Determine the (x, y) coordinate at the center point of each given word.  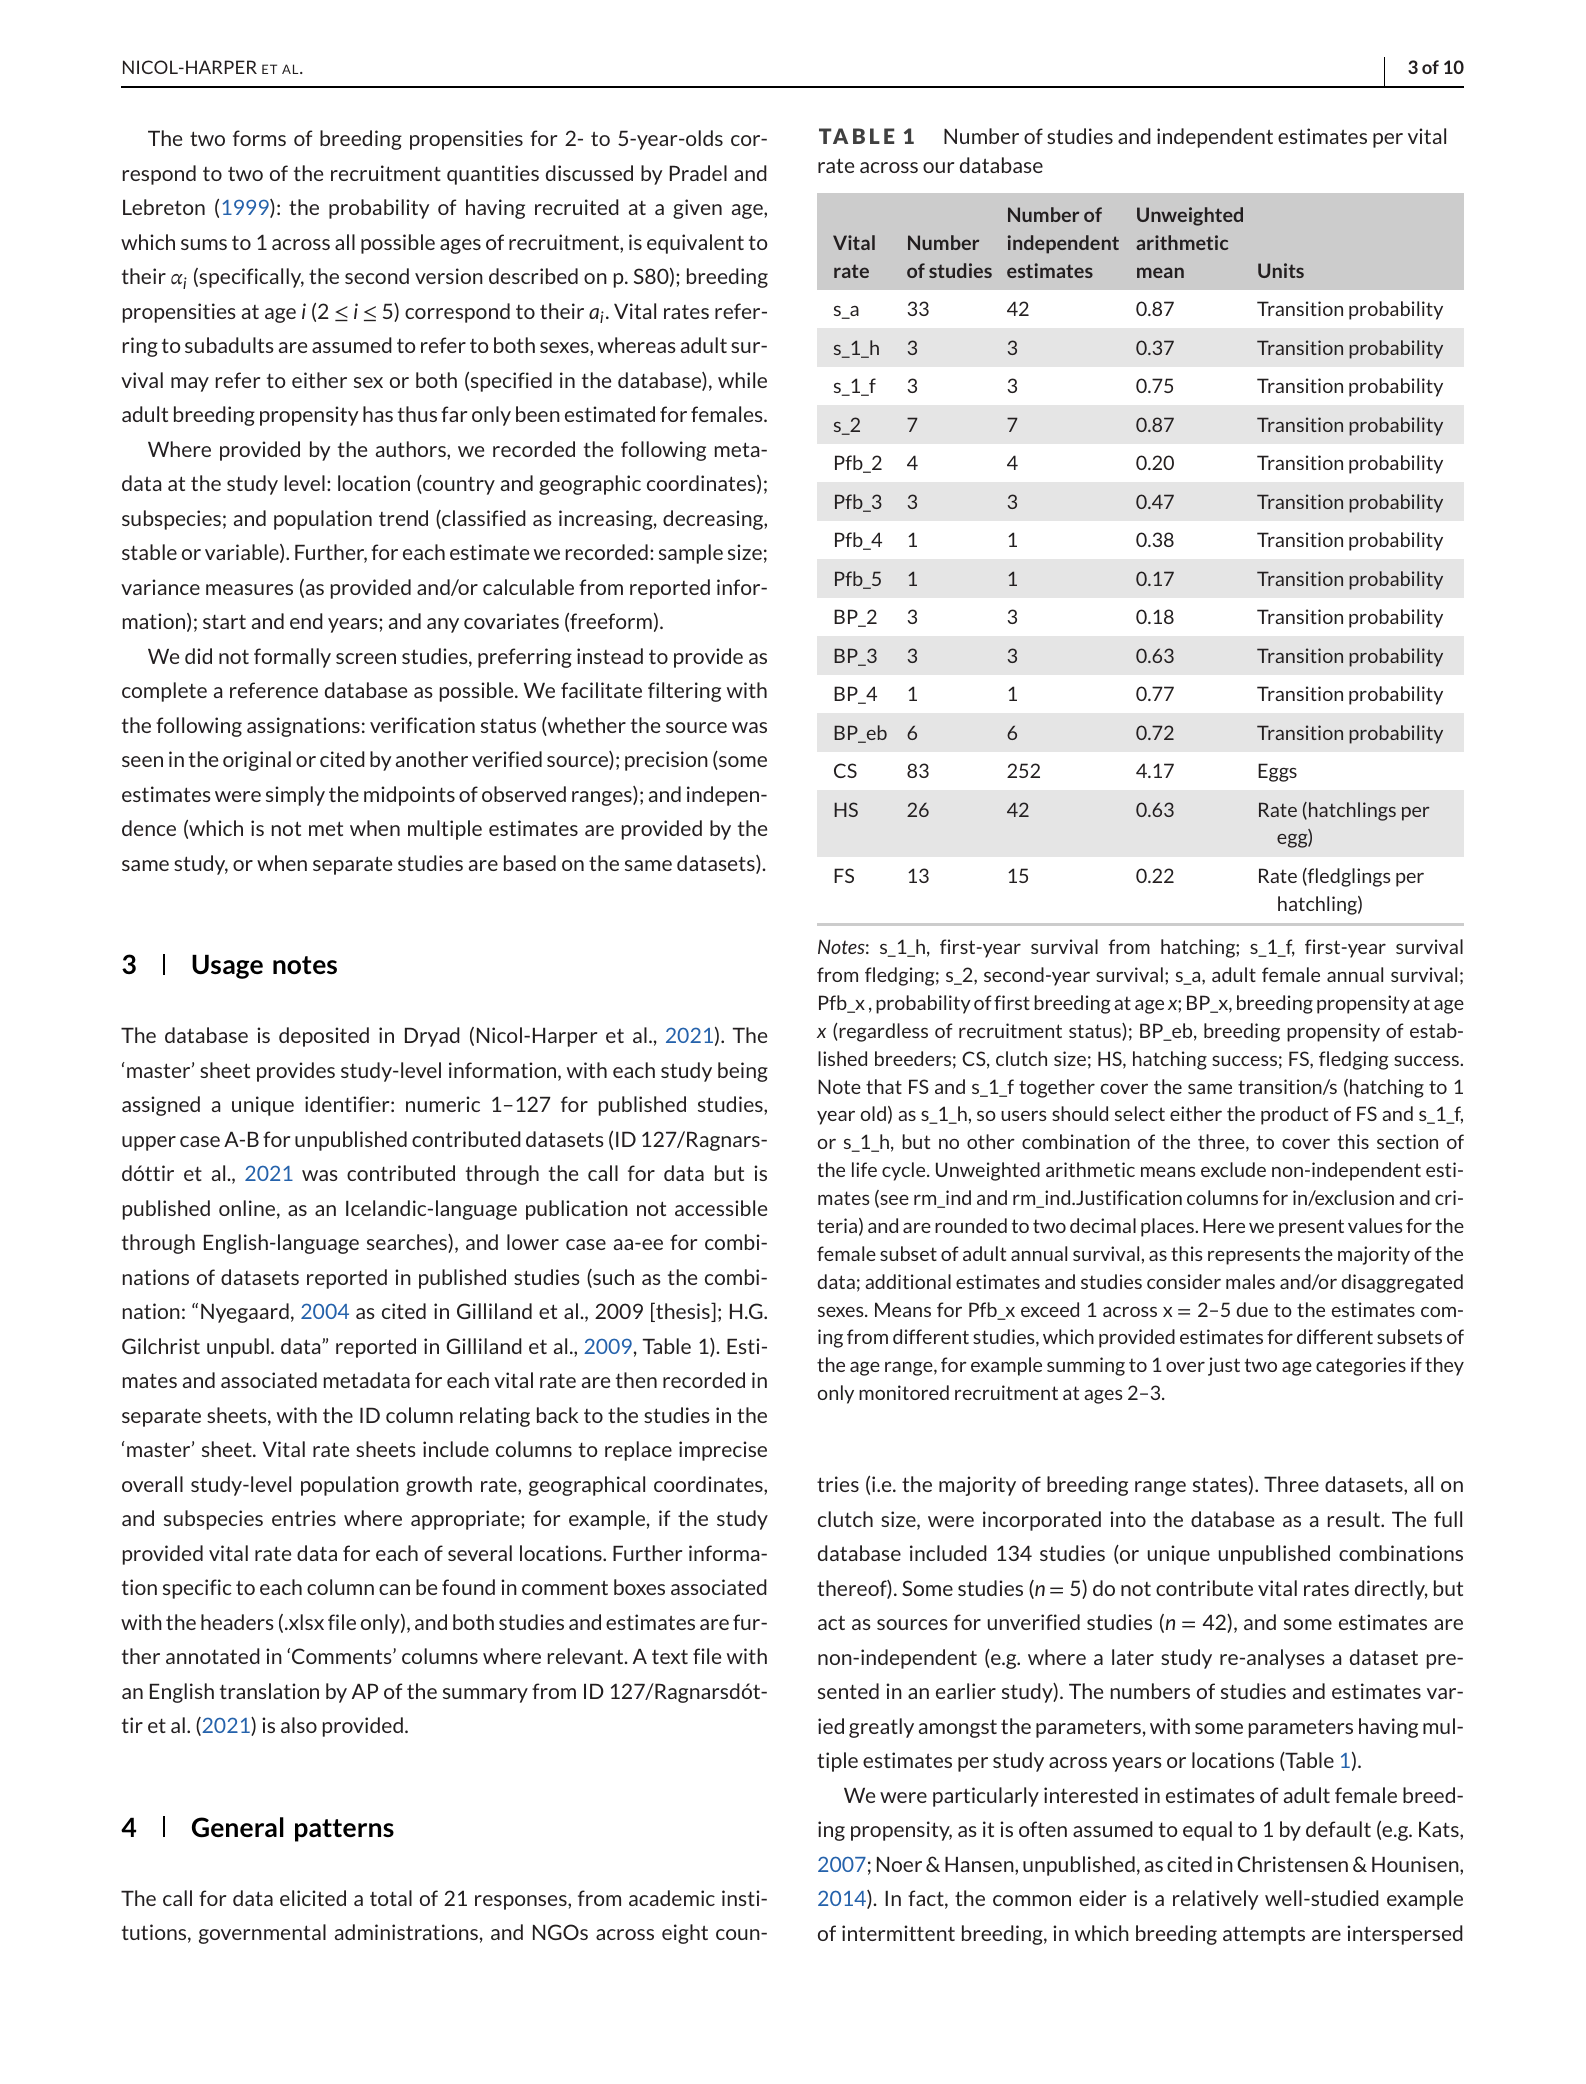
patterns (344, 1830)
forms (259, 138)
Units (1281, 270)
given (697, 209)
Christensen (1292, 1864)
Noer (899, 1864)
